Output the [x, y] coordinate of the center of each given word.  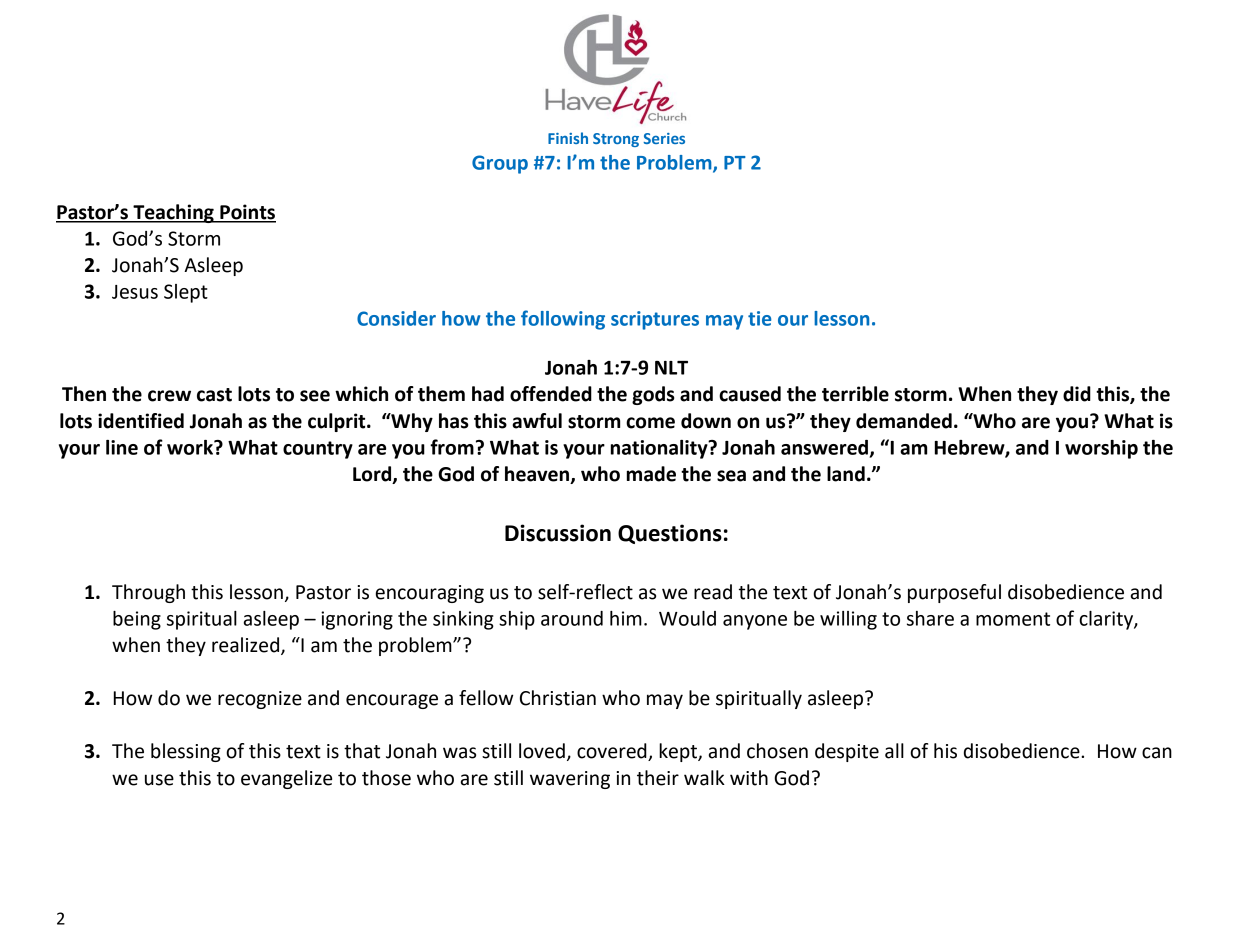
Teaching [173, 213]
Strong [616, 140]
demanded [904, 421]
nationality [660, 449]
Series [664, 138]
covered [613, 752]
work [191, 447]
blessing [186, 752]
